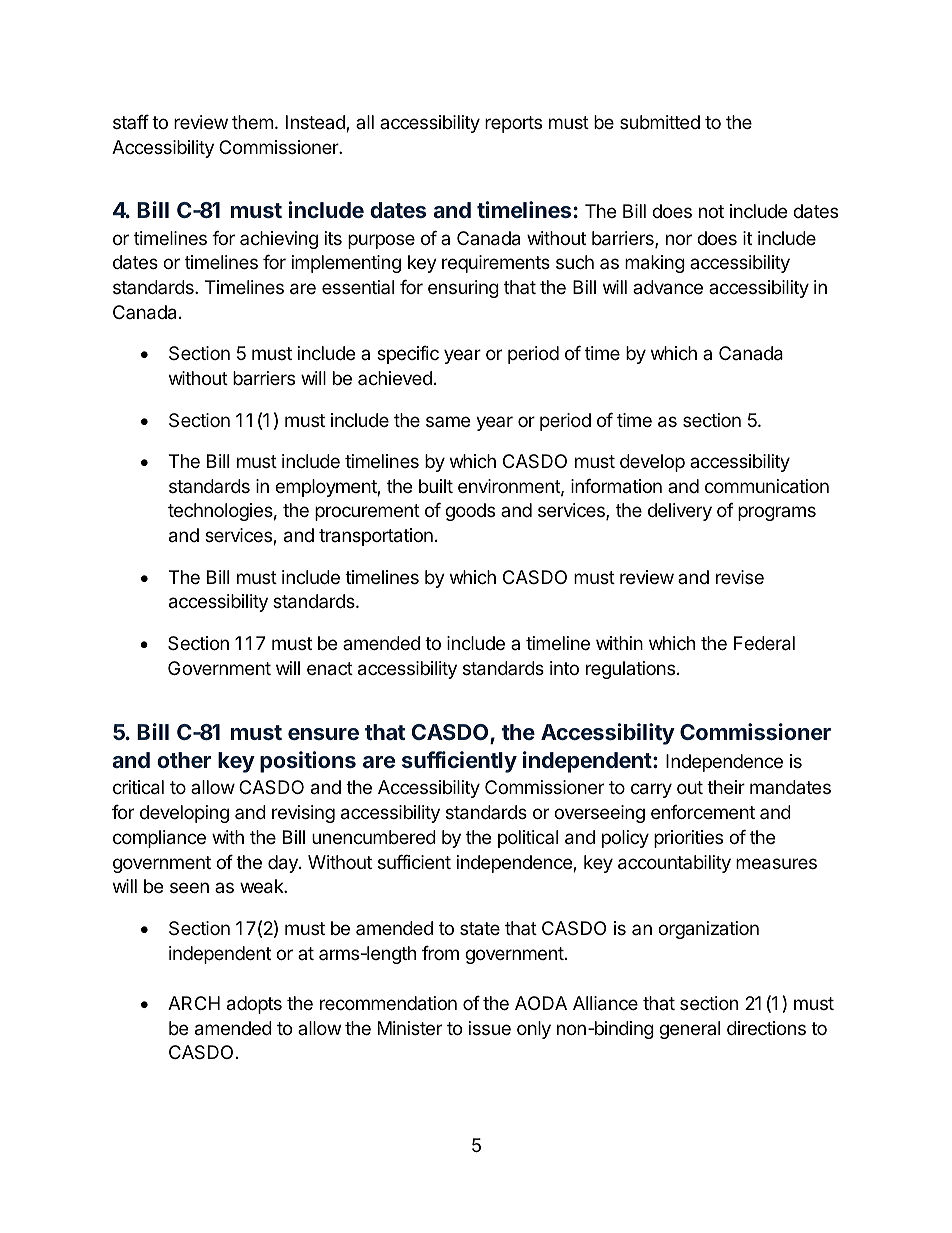 This image has width=952, height=1233. Describe the element at coordinates (184, 760) in the image. I see `other` at that location.
